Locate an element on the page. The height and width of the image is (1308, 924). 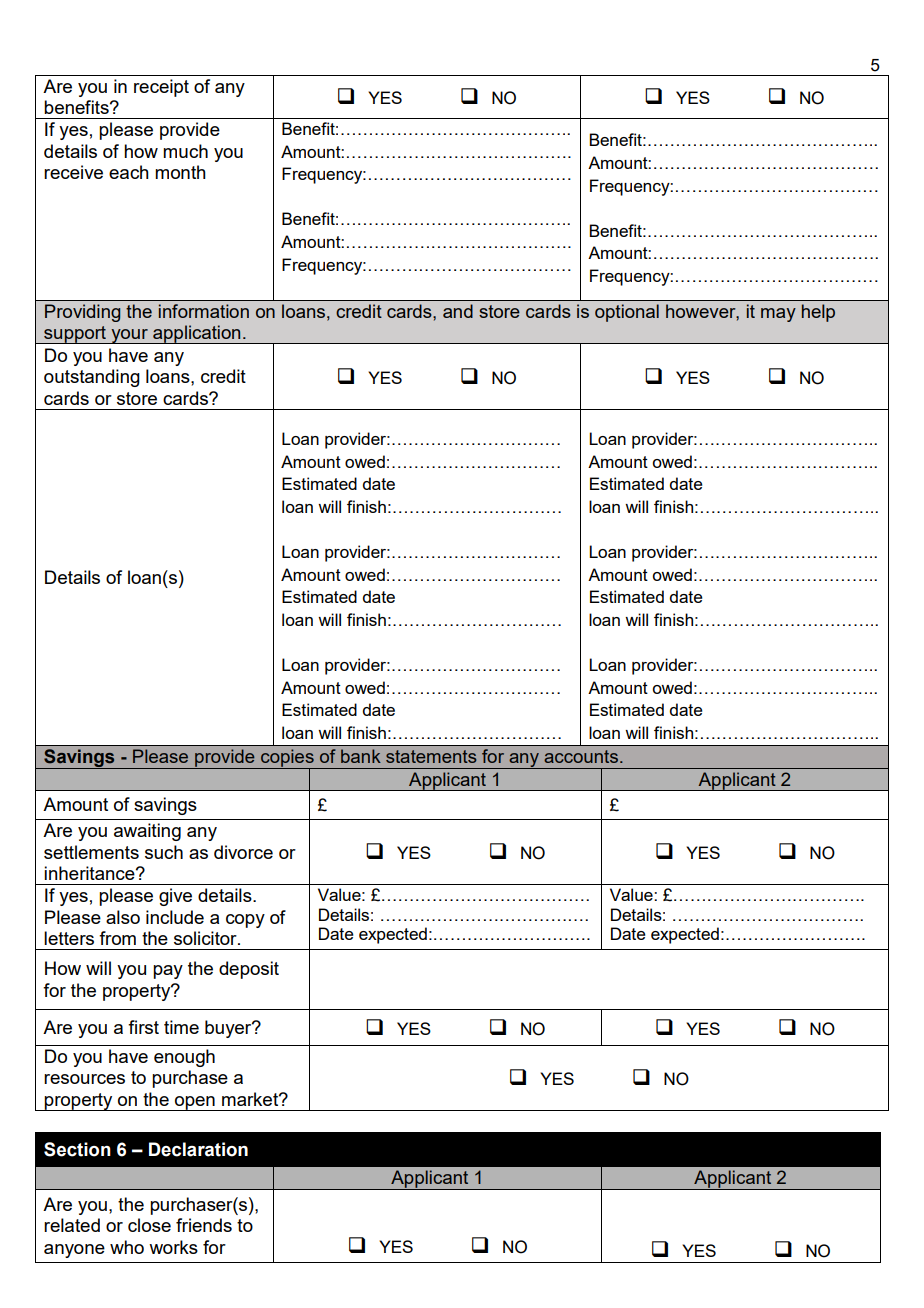
month is located at coordinates (180, 172).
